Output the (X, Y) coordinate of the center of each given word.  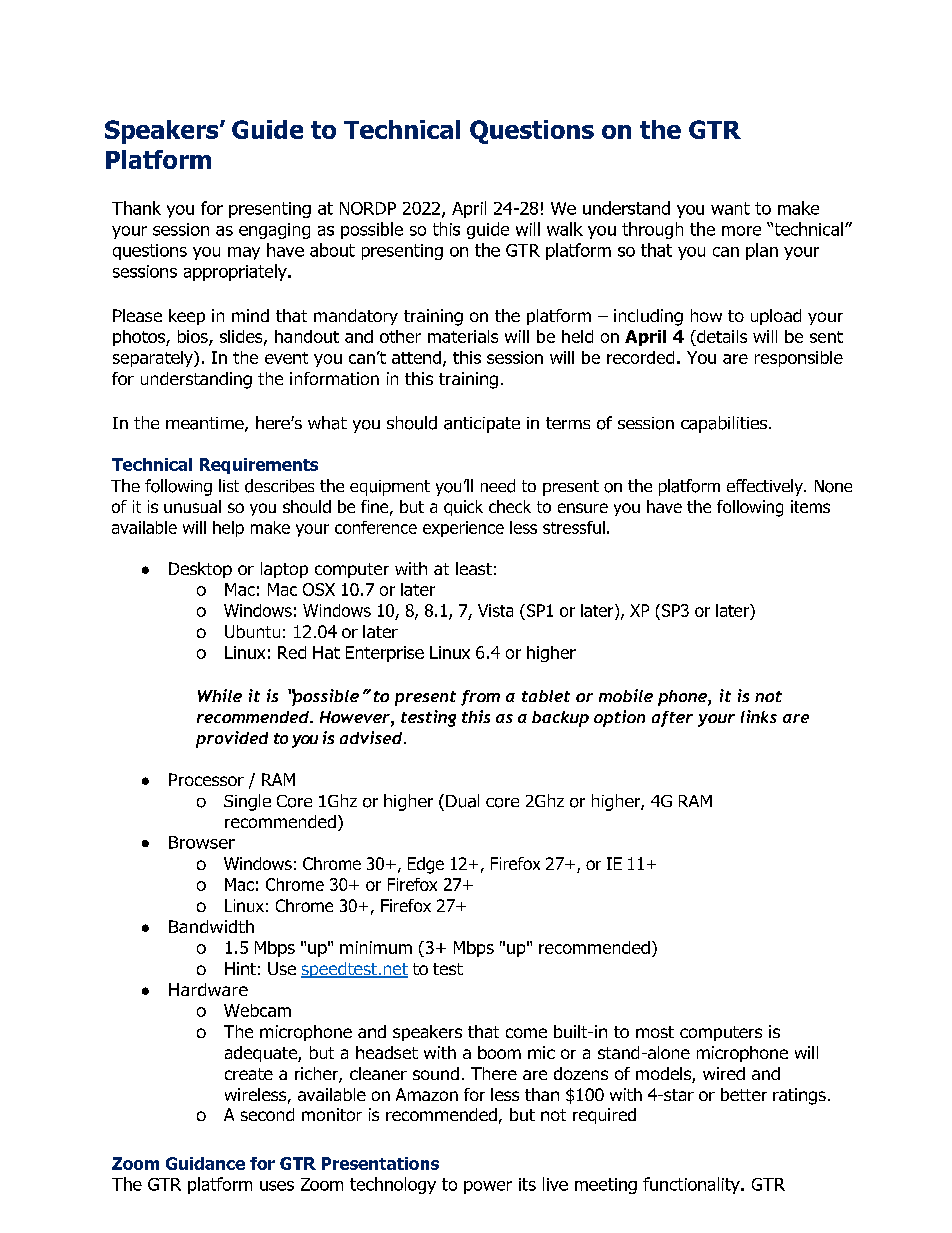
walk (565, 229)
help (228, 529)
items (810, 506)
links (759, 716)
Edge (426, 865)
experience (463, 529)
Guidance (205, 1163)
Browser (202, 842)
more (741, 231)
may (244, 253)
